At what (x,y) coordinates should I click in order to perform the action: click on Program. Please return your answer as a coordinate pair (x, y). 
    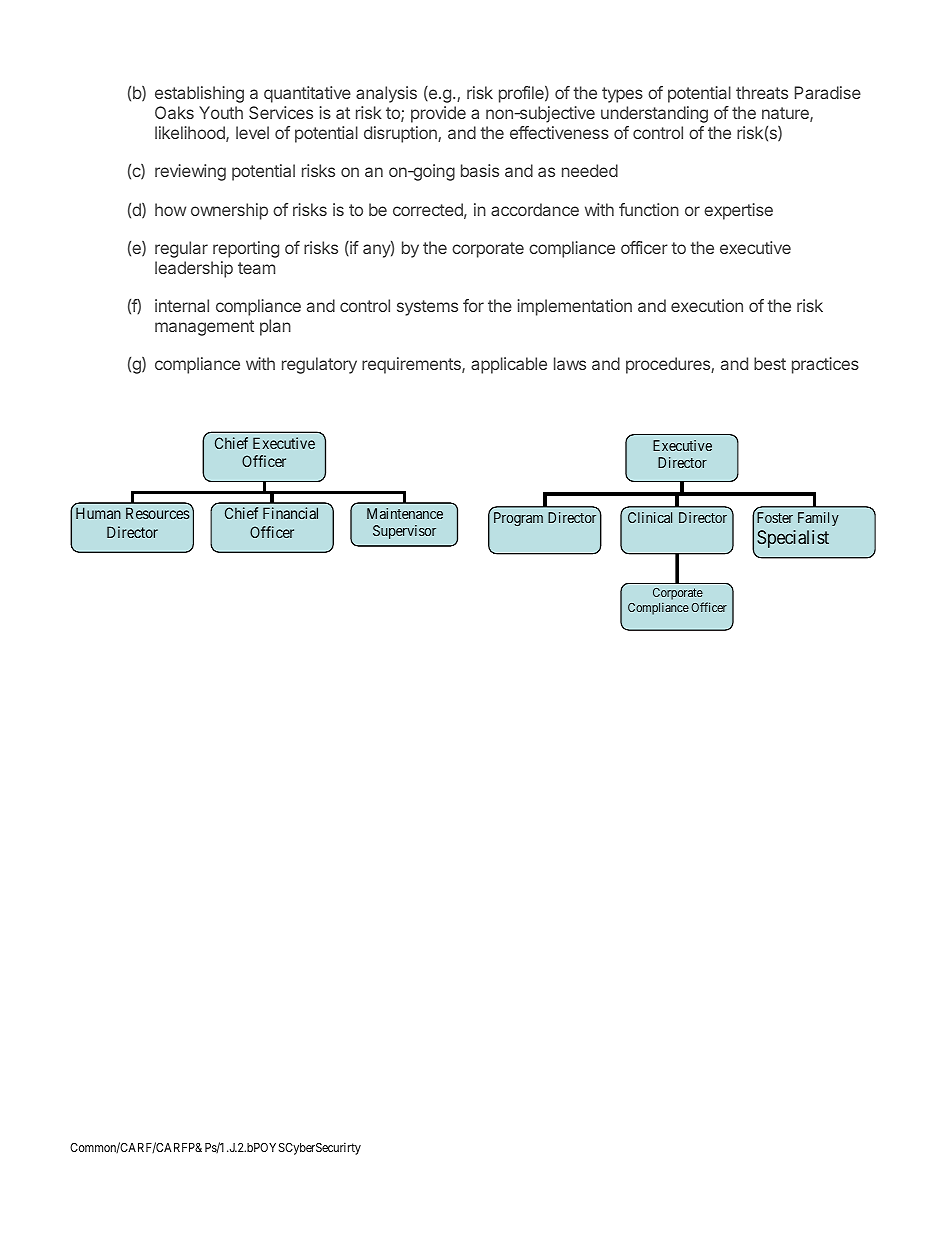
    Looking at the image, I should click on (518, 519).
